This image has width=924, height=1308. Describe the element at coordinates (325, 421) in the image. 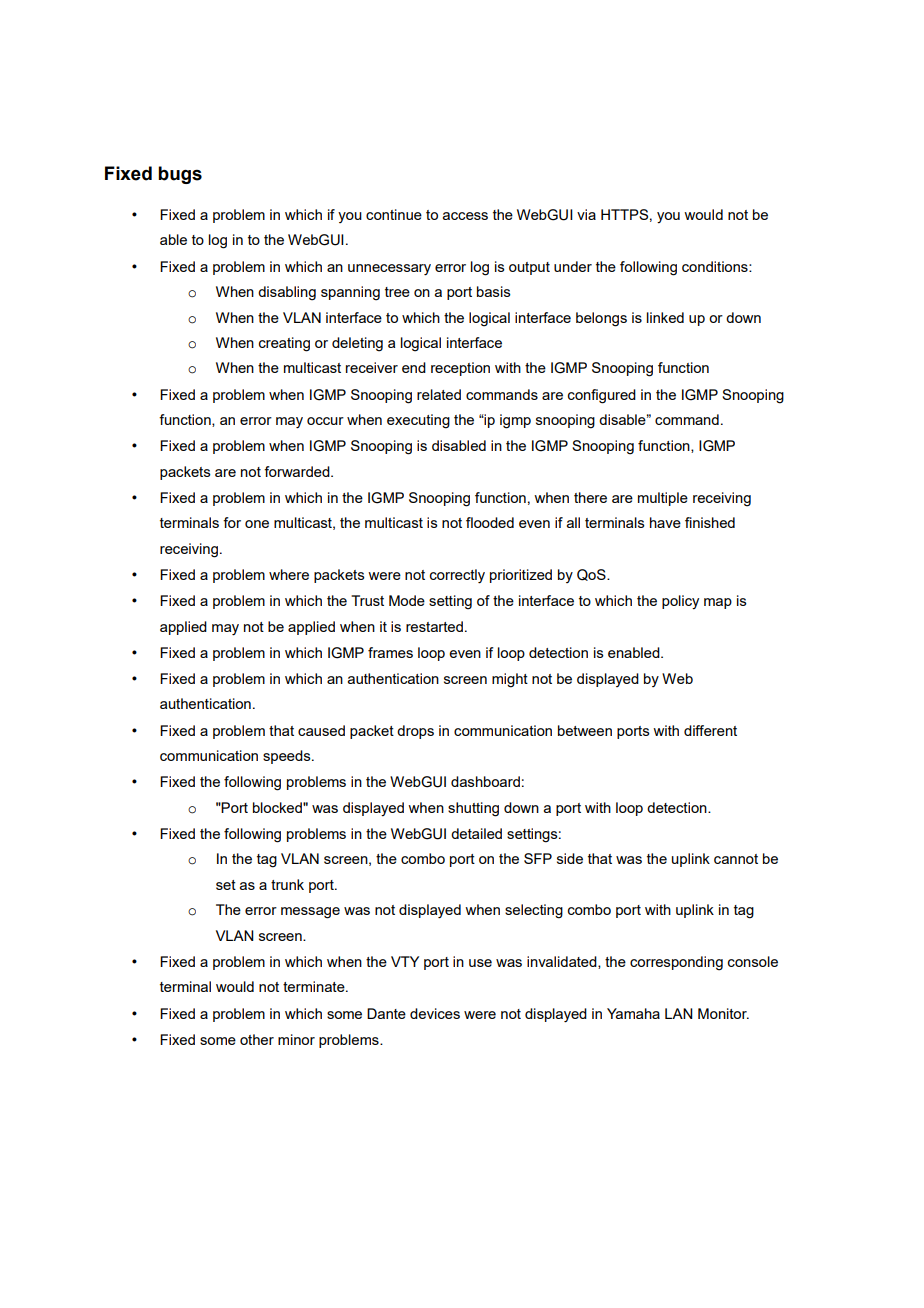

I see `occur` at that location.
